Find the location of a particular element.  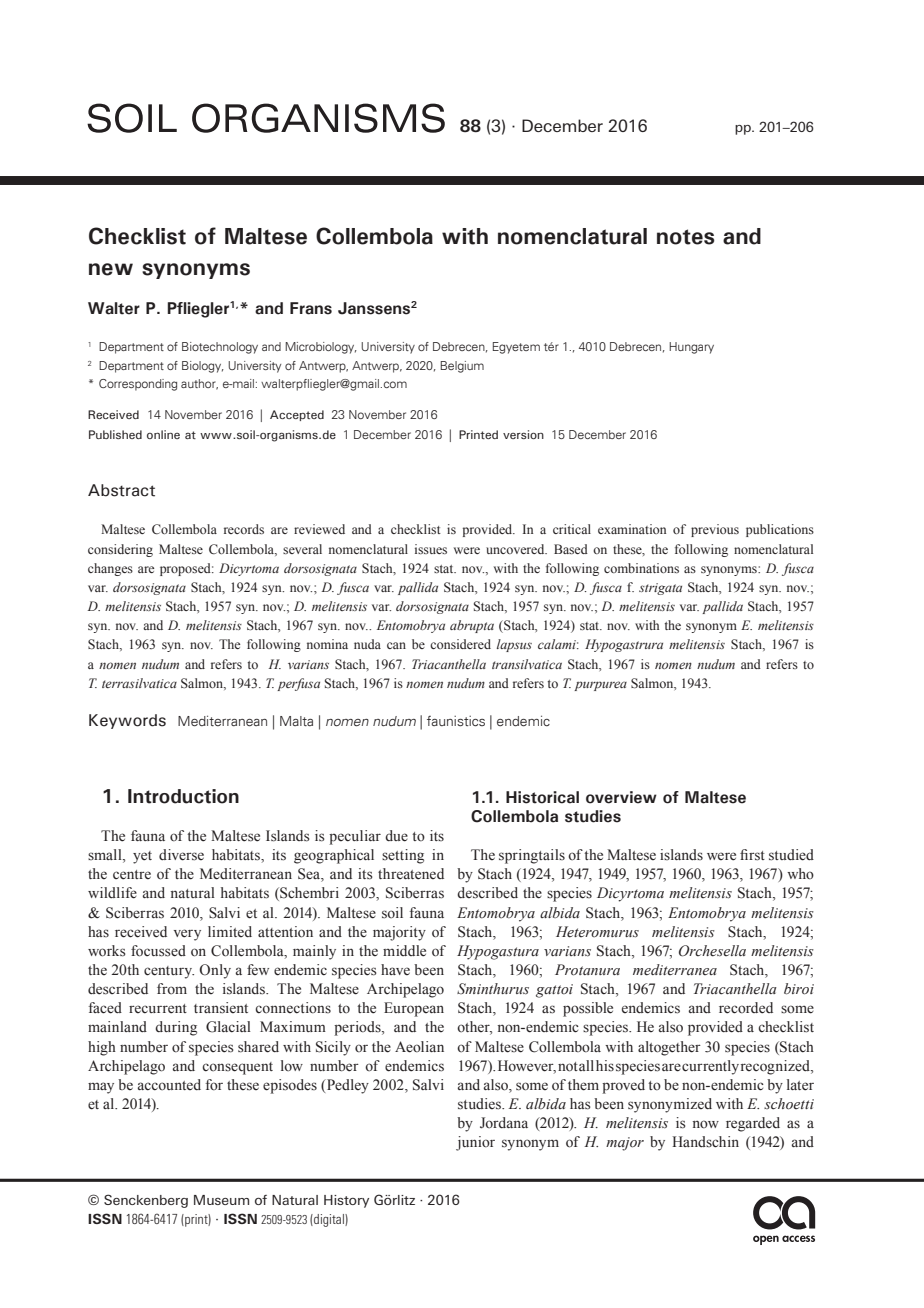

Belgium is located at coordinates (462, 367).
